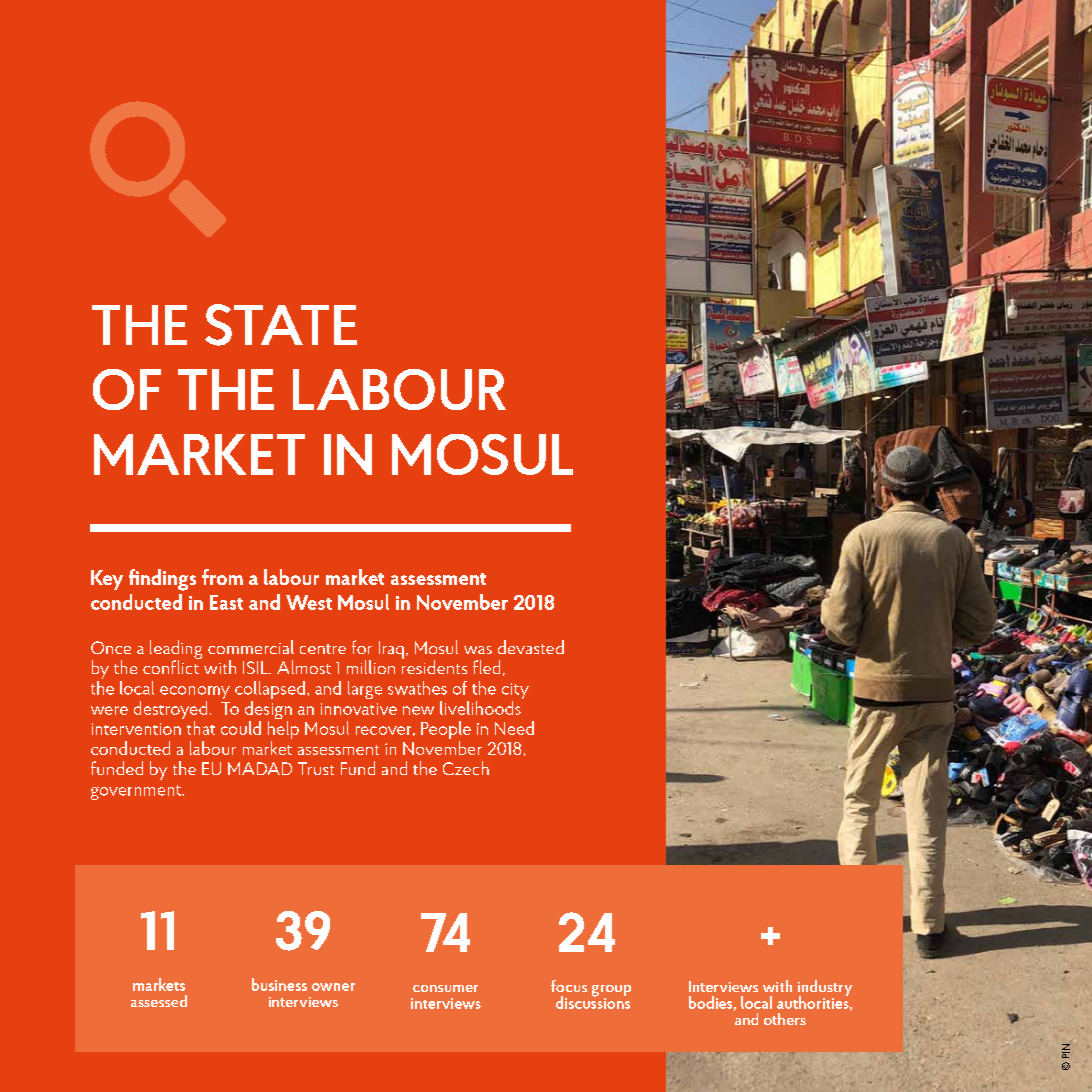 This image has height=1092, width=1092. I want to click on from, so click(222, 577).
